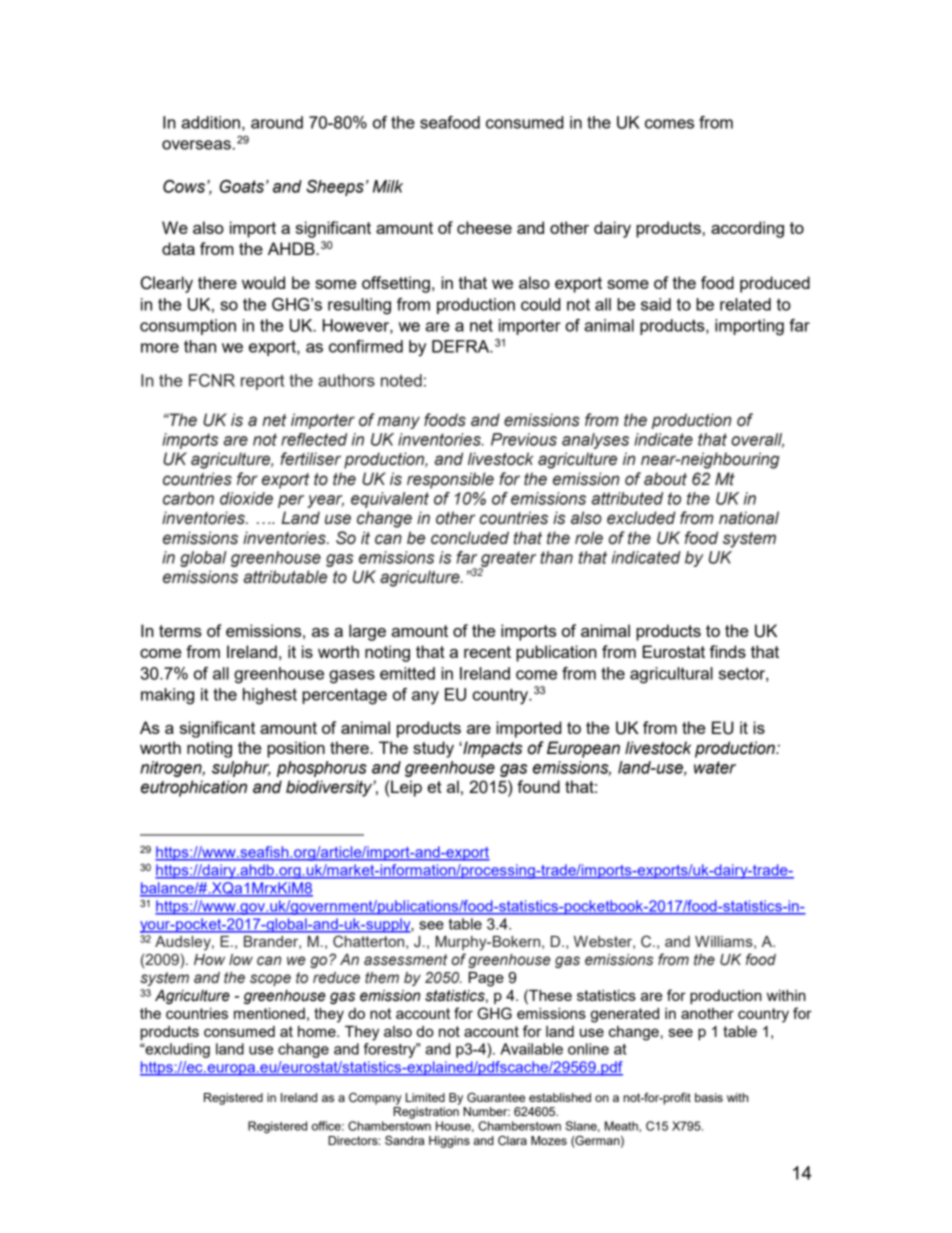  I want to click on assessment, so click(405, 960).
